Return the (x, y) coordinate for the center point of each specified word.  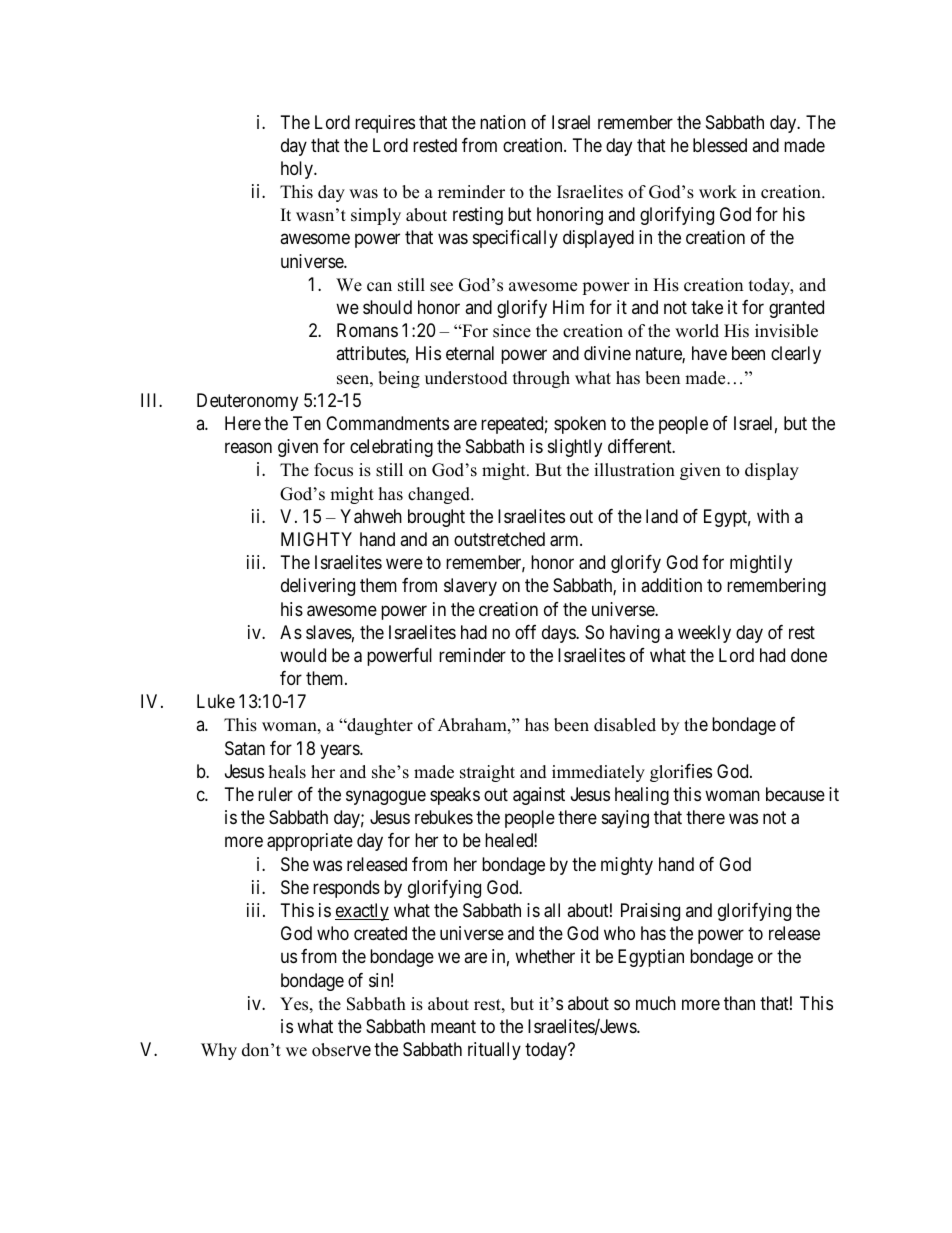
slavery (470, 587)
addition (671, 585)
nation (503, 122)
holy (298, 170)
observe (341, 1050)
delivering (318, 587)
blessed (720, 145)
